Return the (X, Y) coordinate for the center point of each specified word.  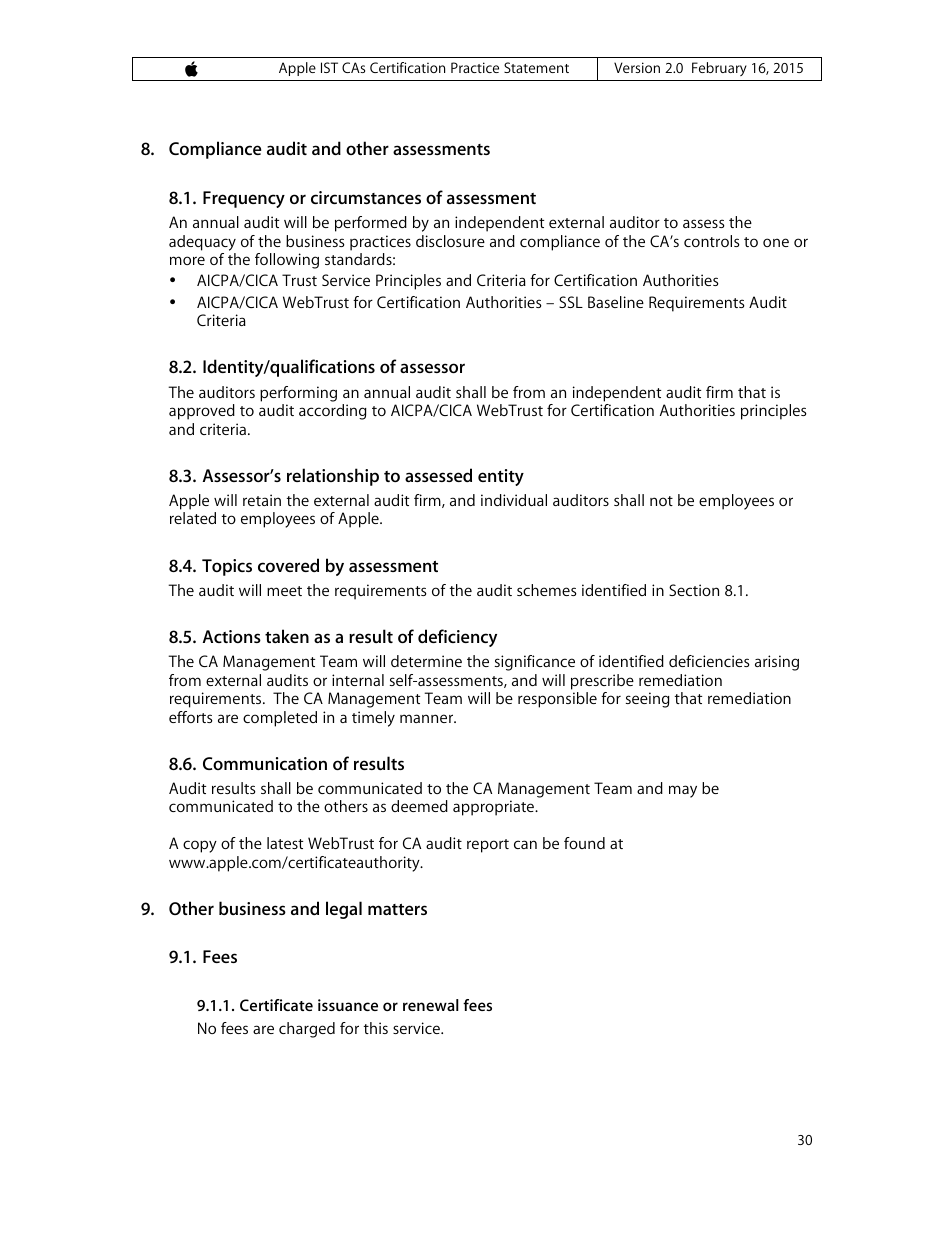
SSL (571, 302)
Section (694, 590)
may (683, 791)
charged (307, 1030)
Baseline (616, 302)
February (719, 69)
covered (288, 565)
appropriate (495, 808)
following (287, 261)
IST (329, 67)
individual (514, 500)
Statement (536, 67)
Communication (265, 763)
